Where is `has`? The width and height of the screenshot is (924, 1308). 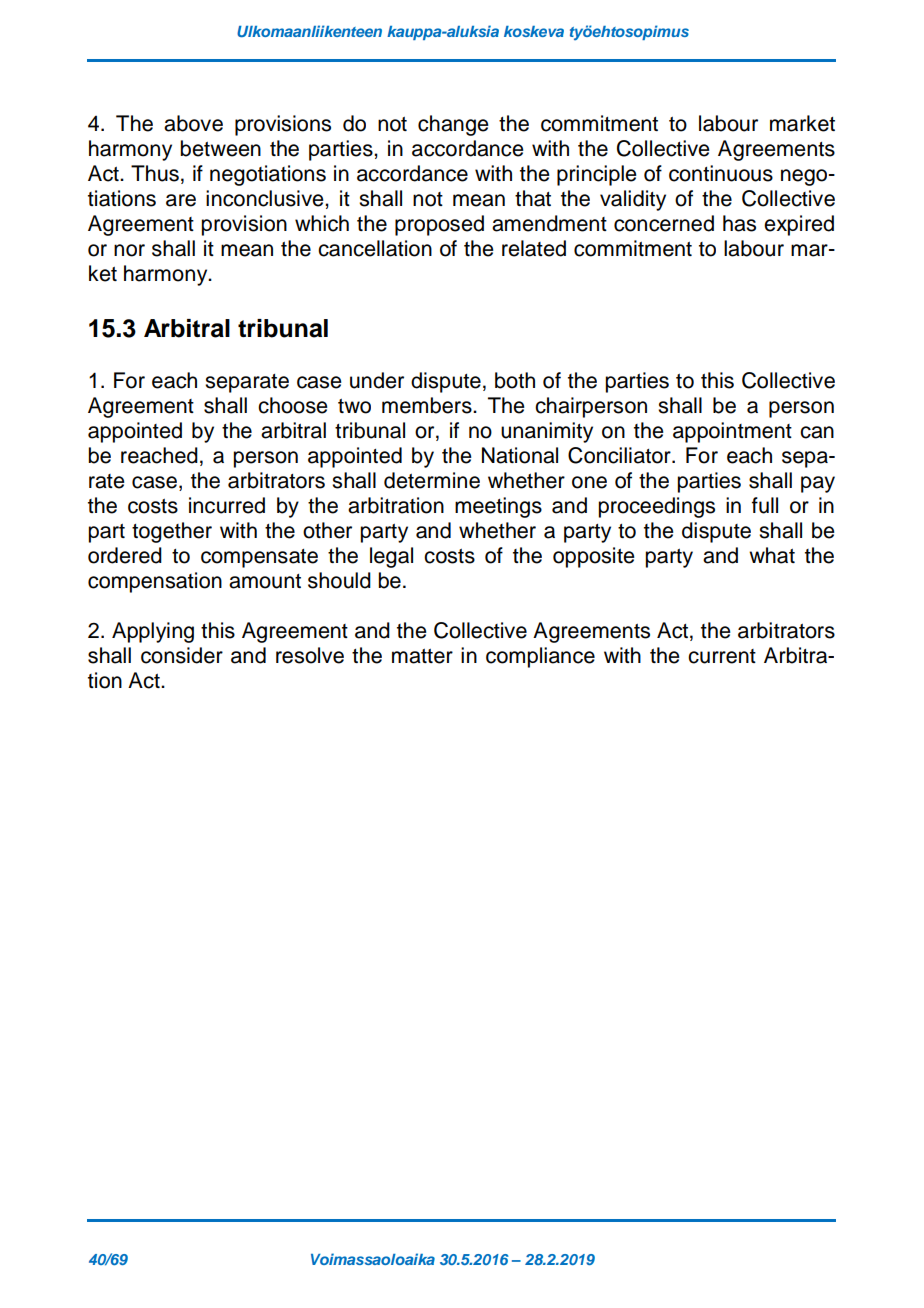 has is located at coordinates (739, 223).
